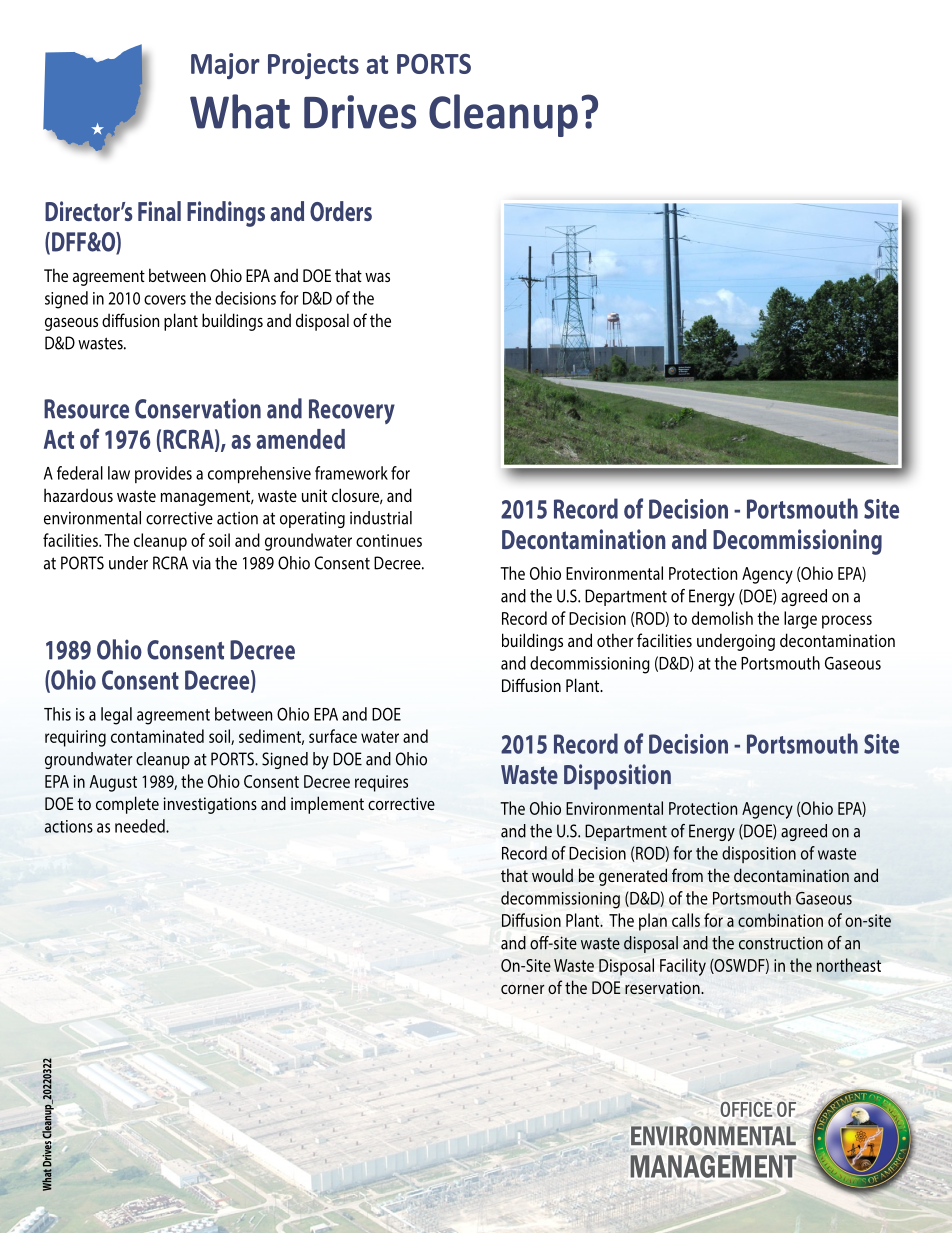 The image size is (952, 1233). Describe the element at coordinates (523, 989) in the screenshot. I see `corner` at that location.
